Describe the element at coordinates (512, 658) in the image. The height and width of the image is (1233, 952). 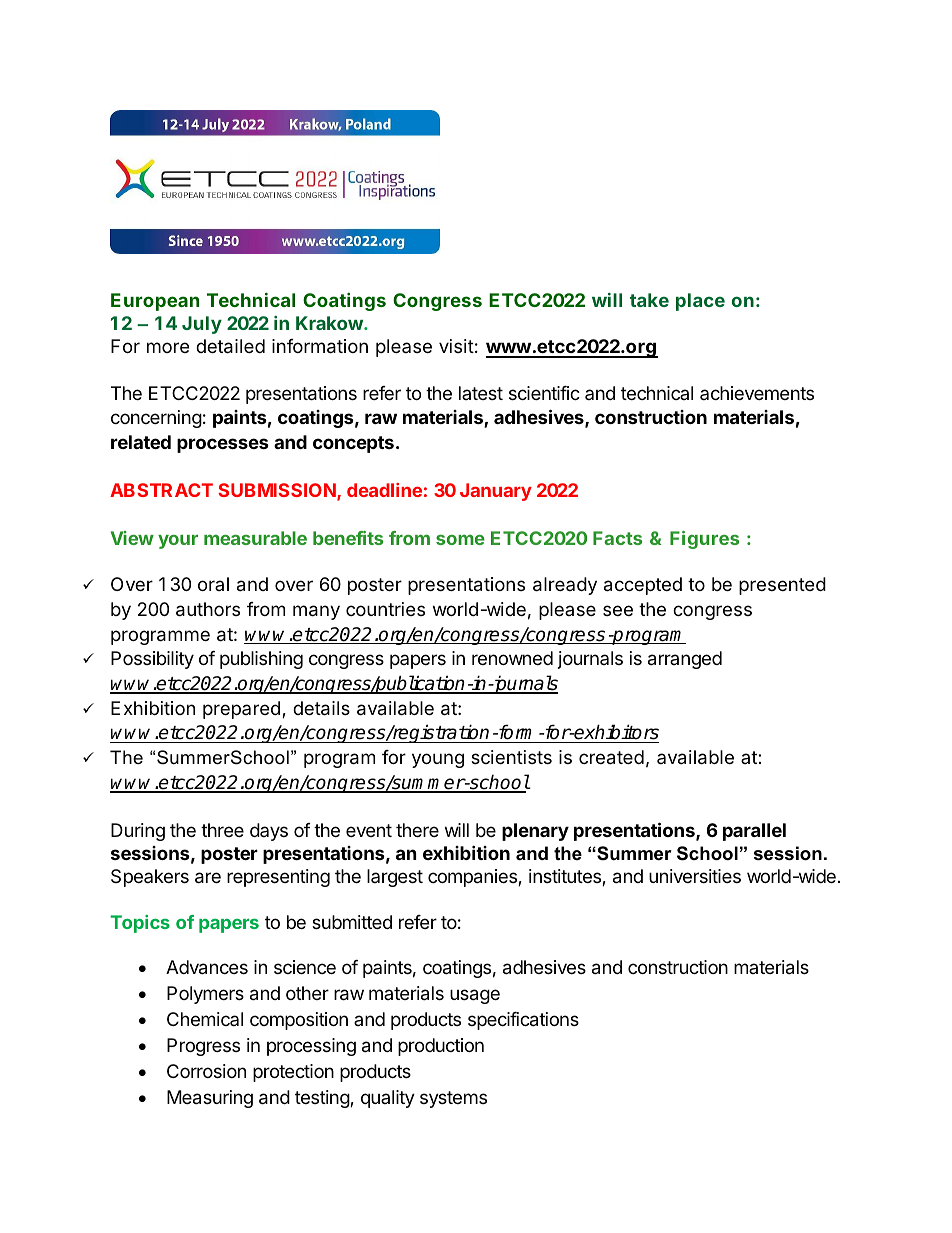
I see `renowned` at that location.
